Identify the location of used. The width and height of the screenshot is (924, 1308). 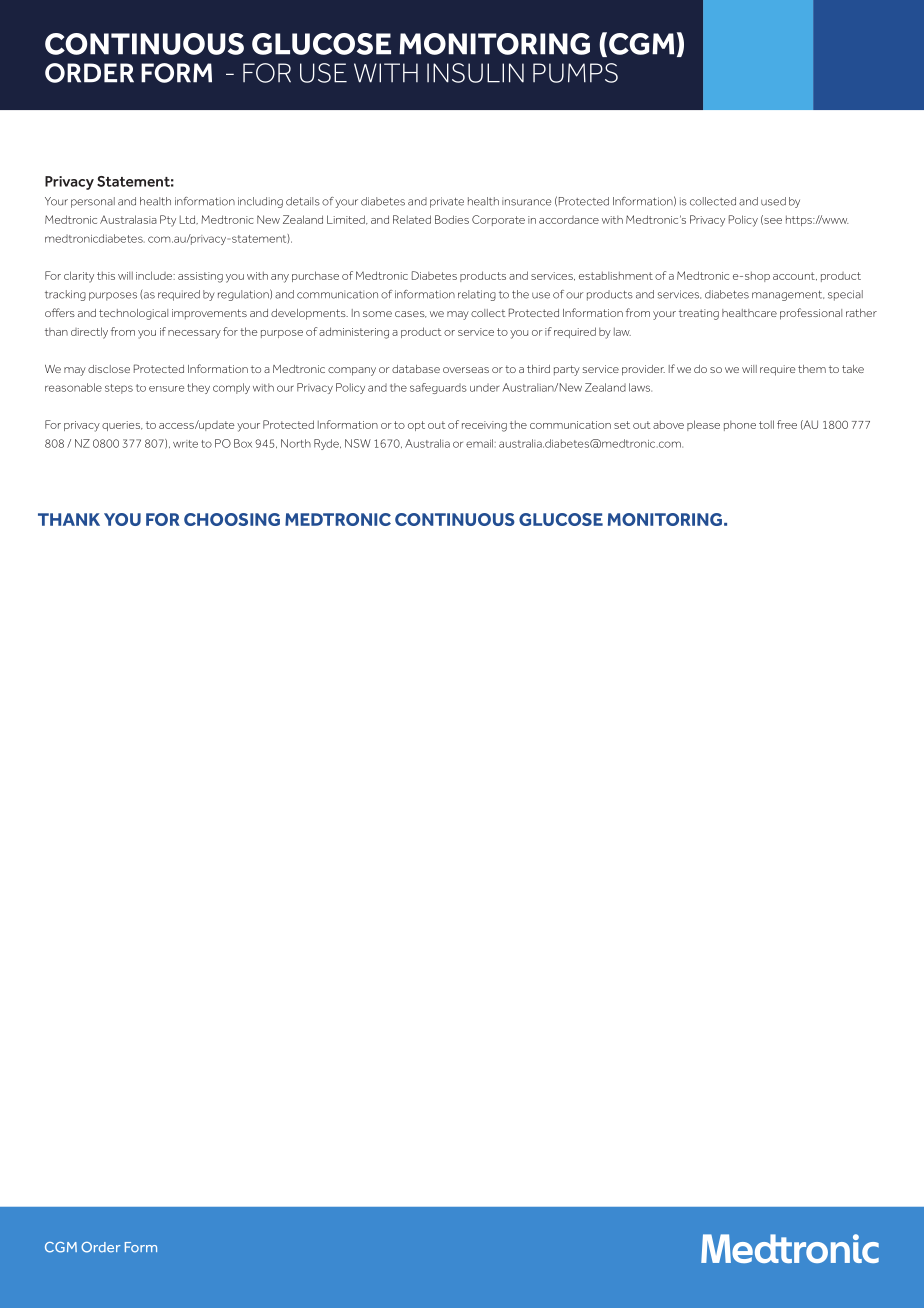
(773, 201).
